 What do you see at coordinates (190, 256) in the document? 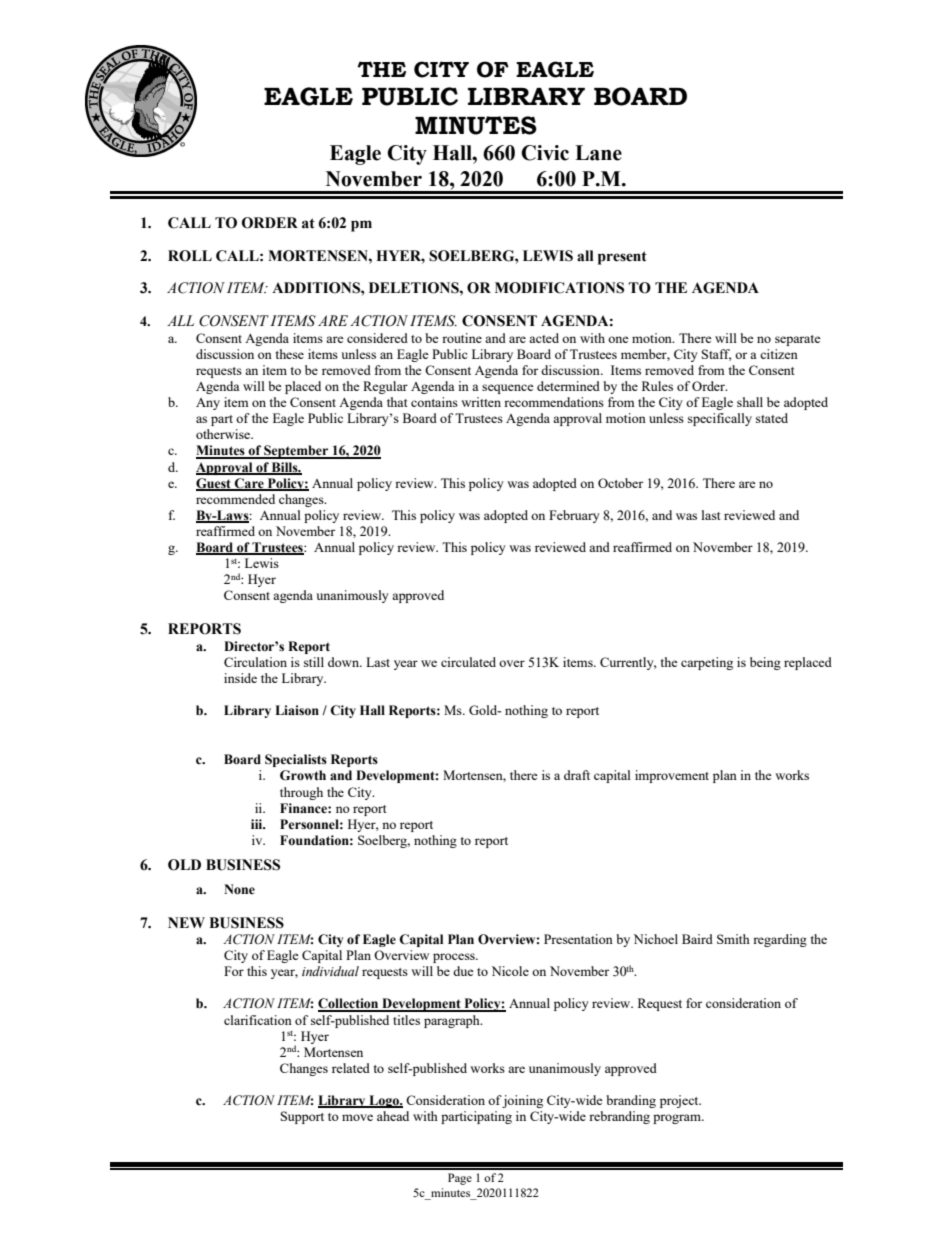
I see `ROLL` at bounding box center [190, 256].
